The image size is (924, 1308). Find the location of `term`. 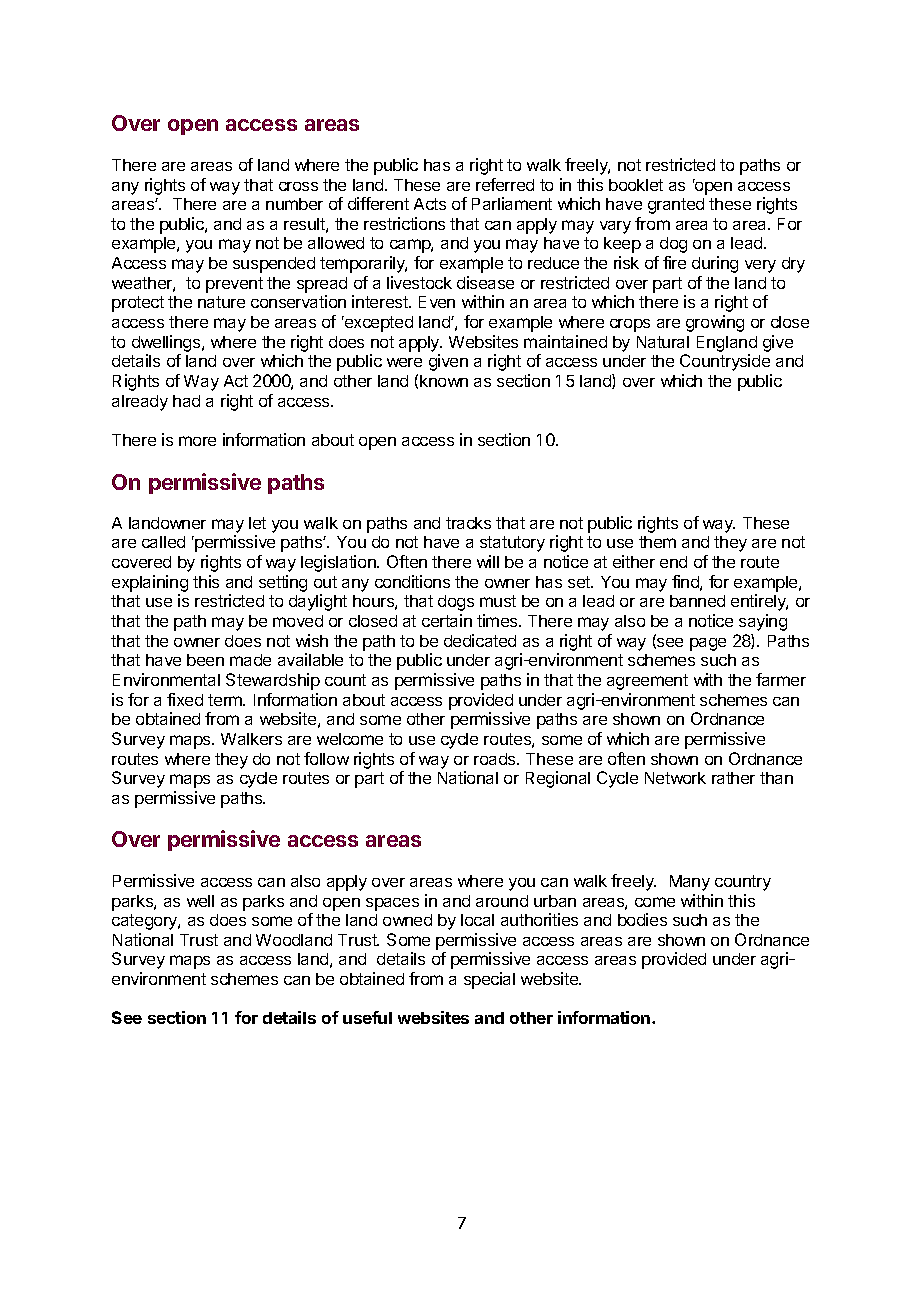

term is located at coordinates (226, 700).
